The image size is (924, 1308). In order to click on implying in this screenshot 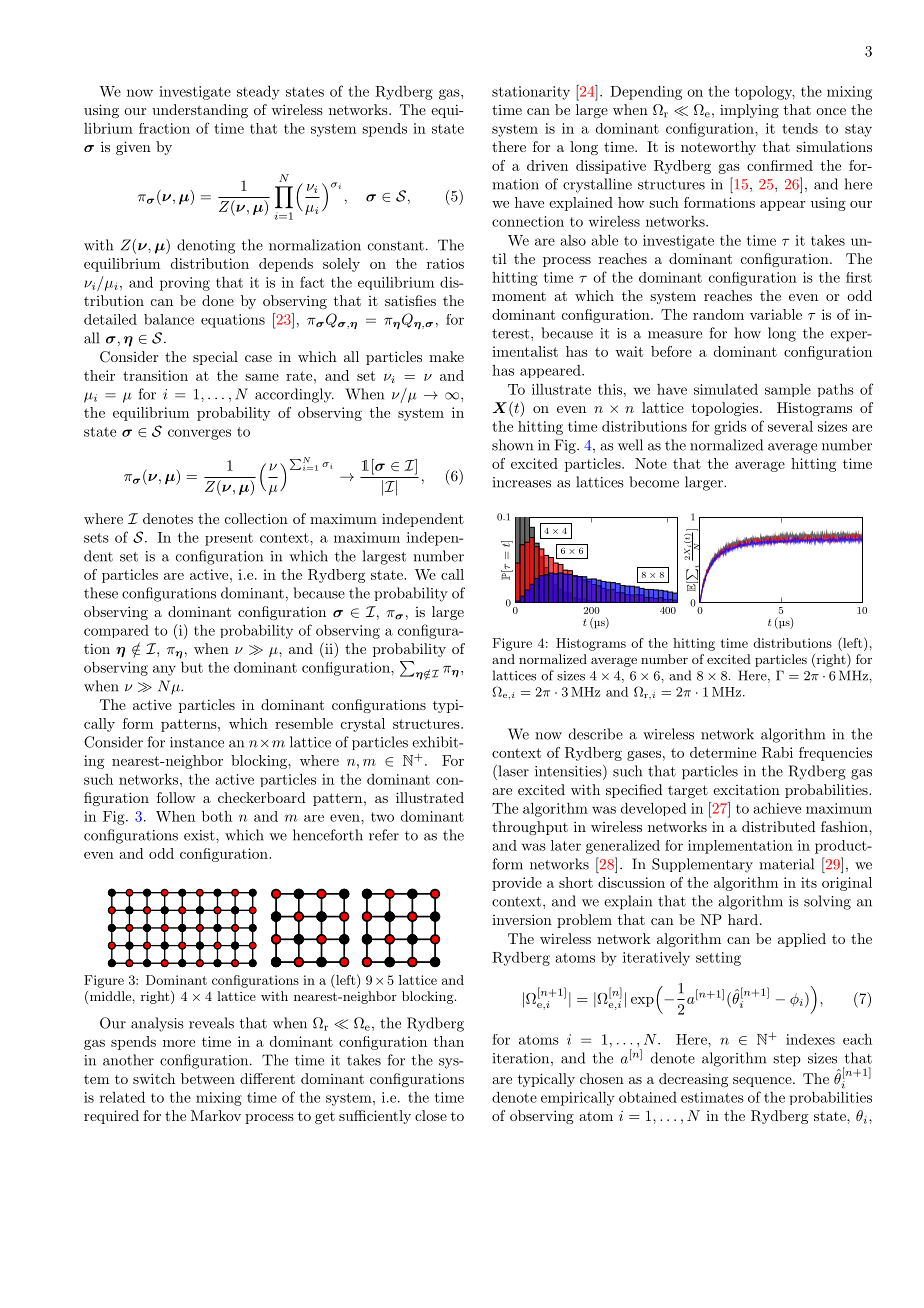, I will do `click(749, 111)`.
